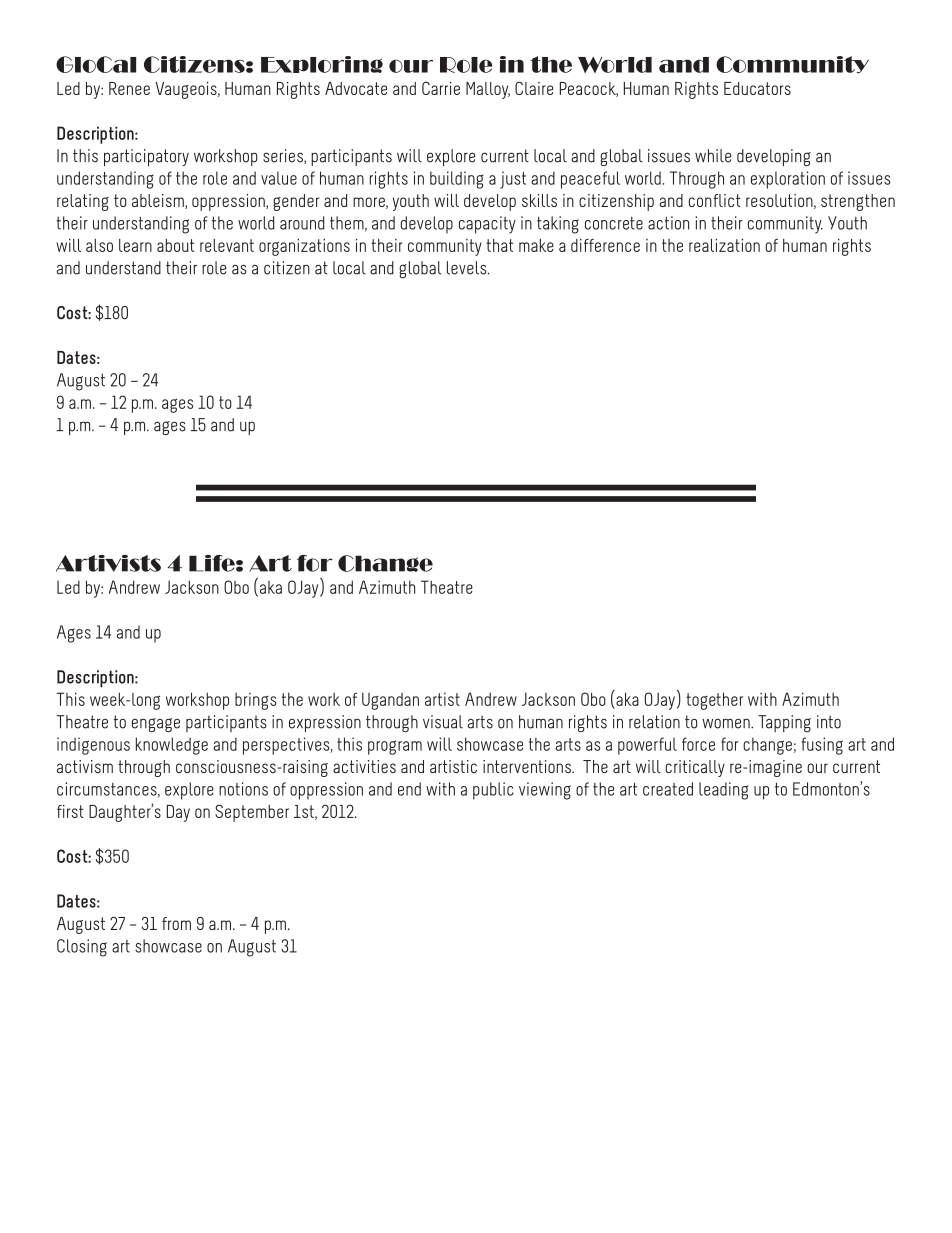 The width and height of the screenshot is (952, 1233). What do you see at coordinates (723, 791) in the screenshot?
I see `leading` at bounding box center [723, 791].
